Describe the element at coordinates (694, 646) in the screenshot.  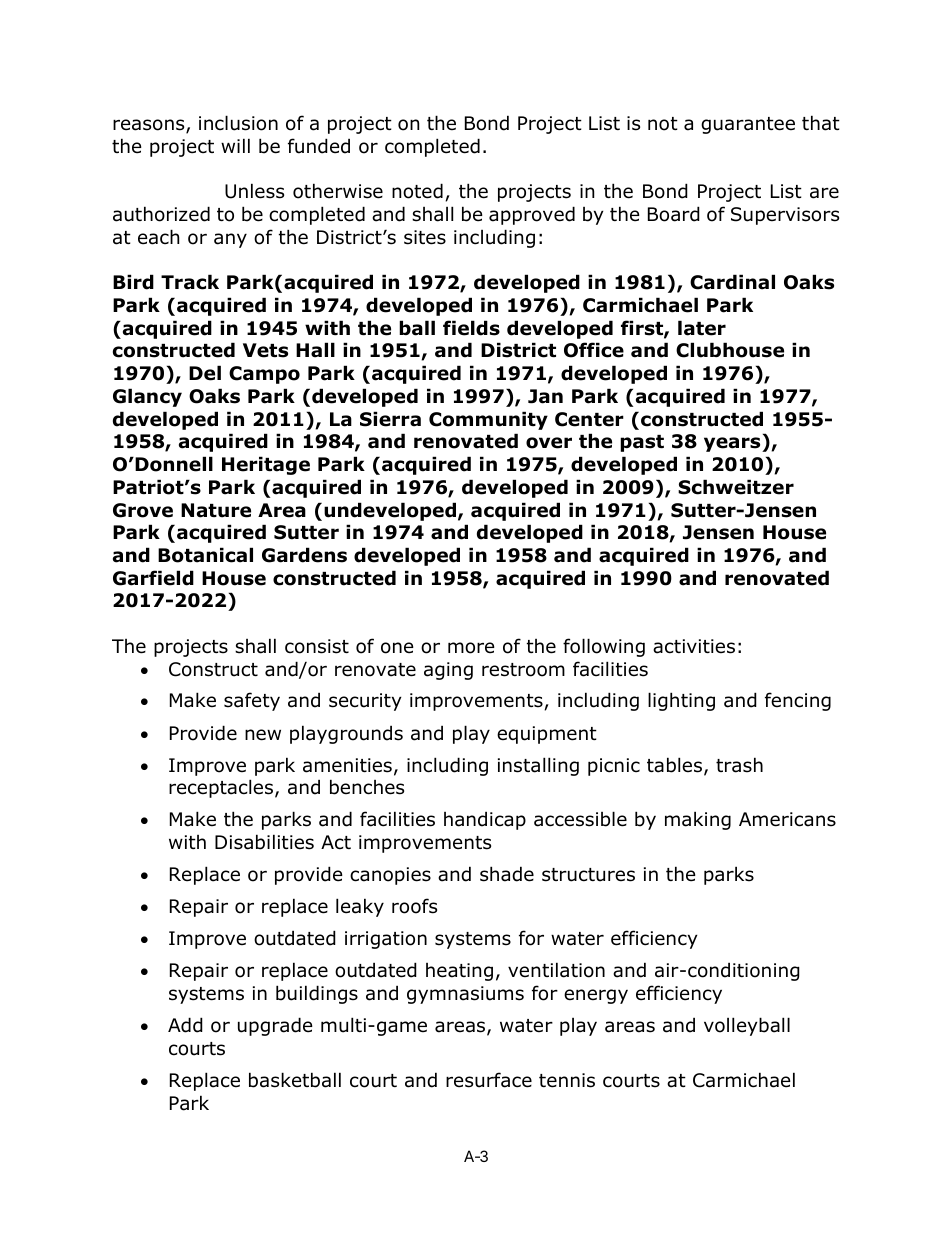
I see `activities` at that location.
